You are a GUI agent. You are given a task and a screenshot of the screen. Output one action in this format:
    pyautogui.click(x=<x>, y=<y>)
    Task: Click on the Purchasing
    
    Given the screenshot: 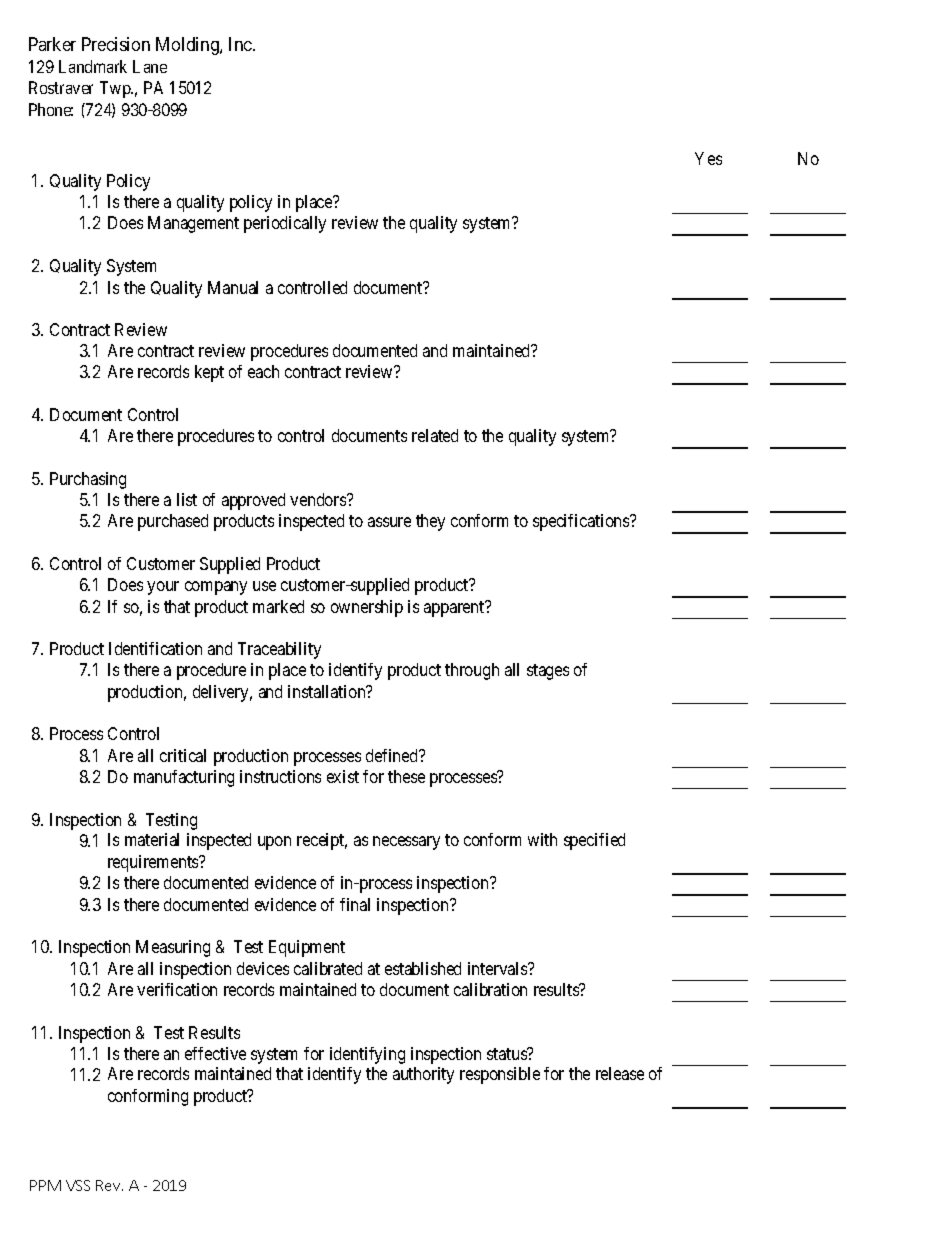 What is the action you would take?
    pyautogui.click(x=88, y=480)
